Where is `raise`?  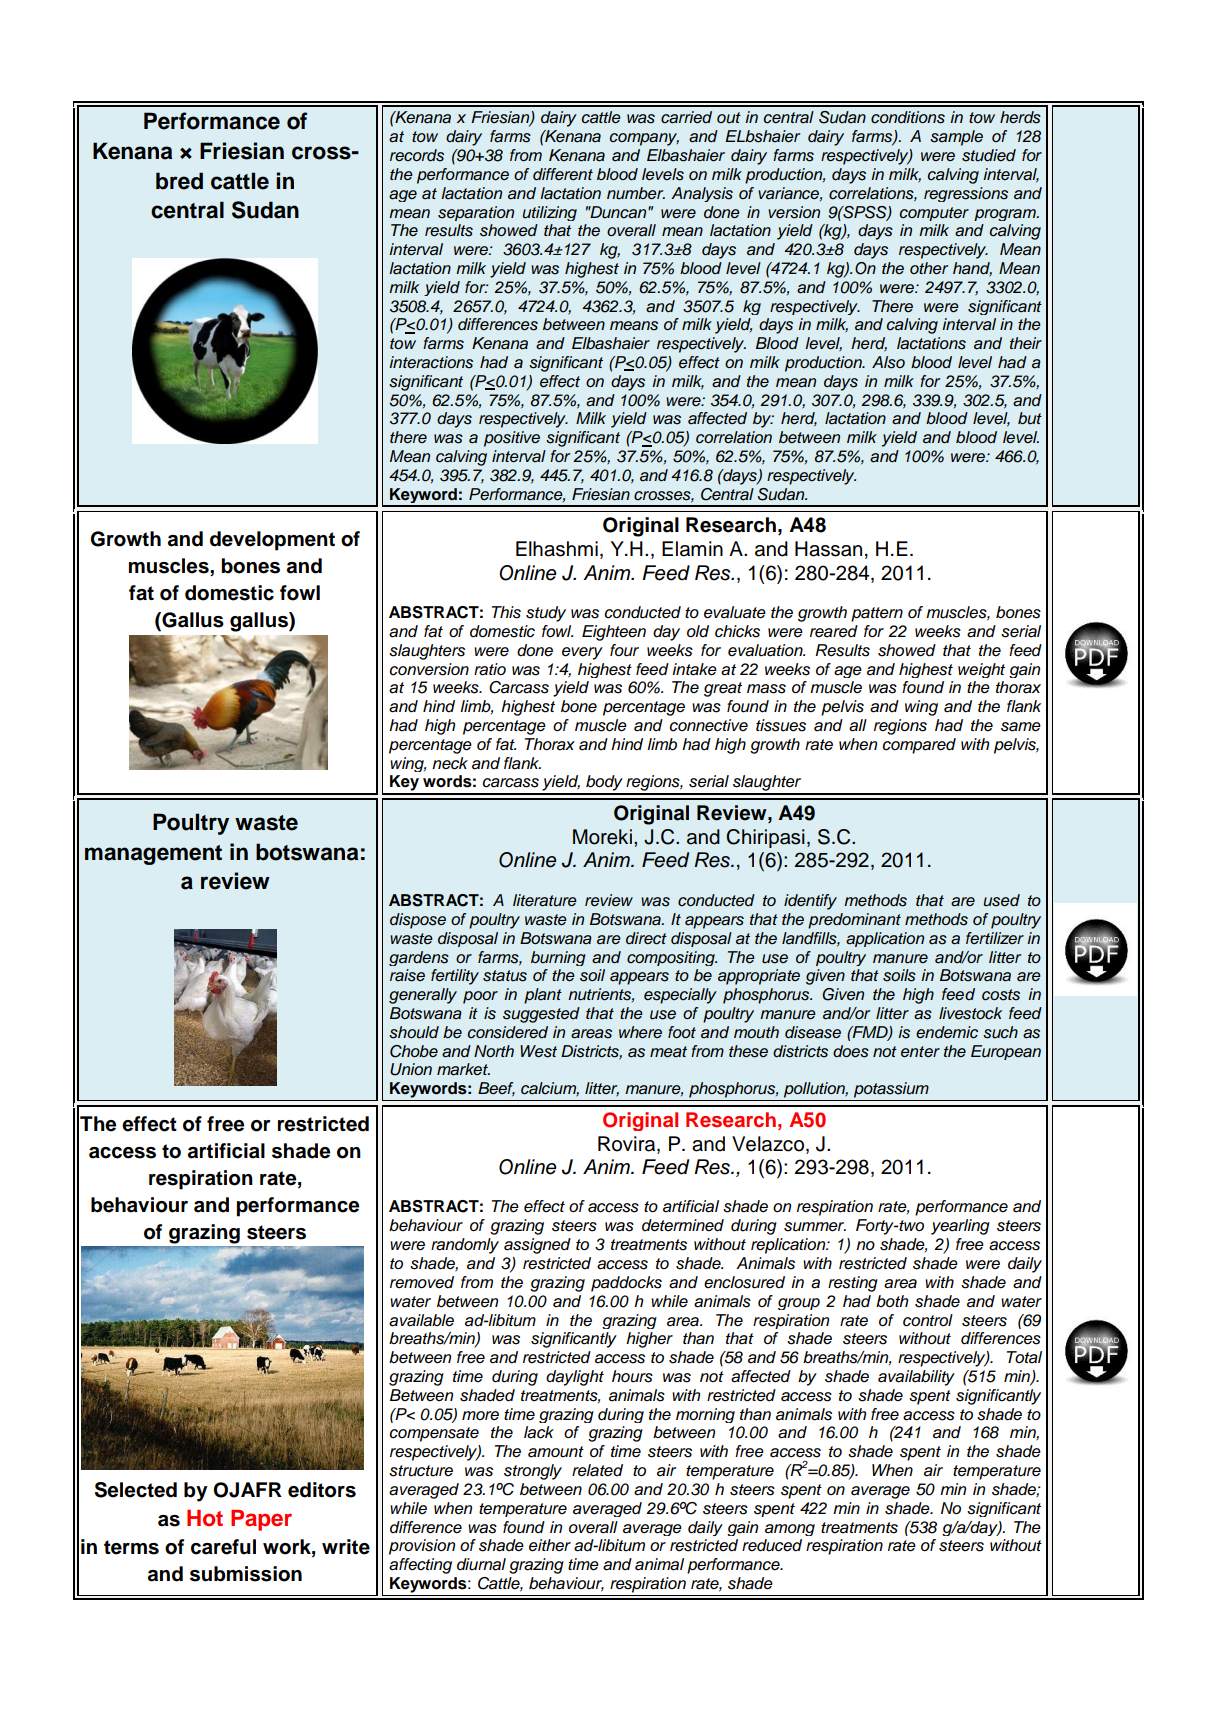 raise is located at coordinates (407, 975).
